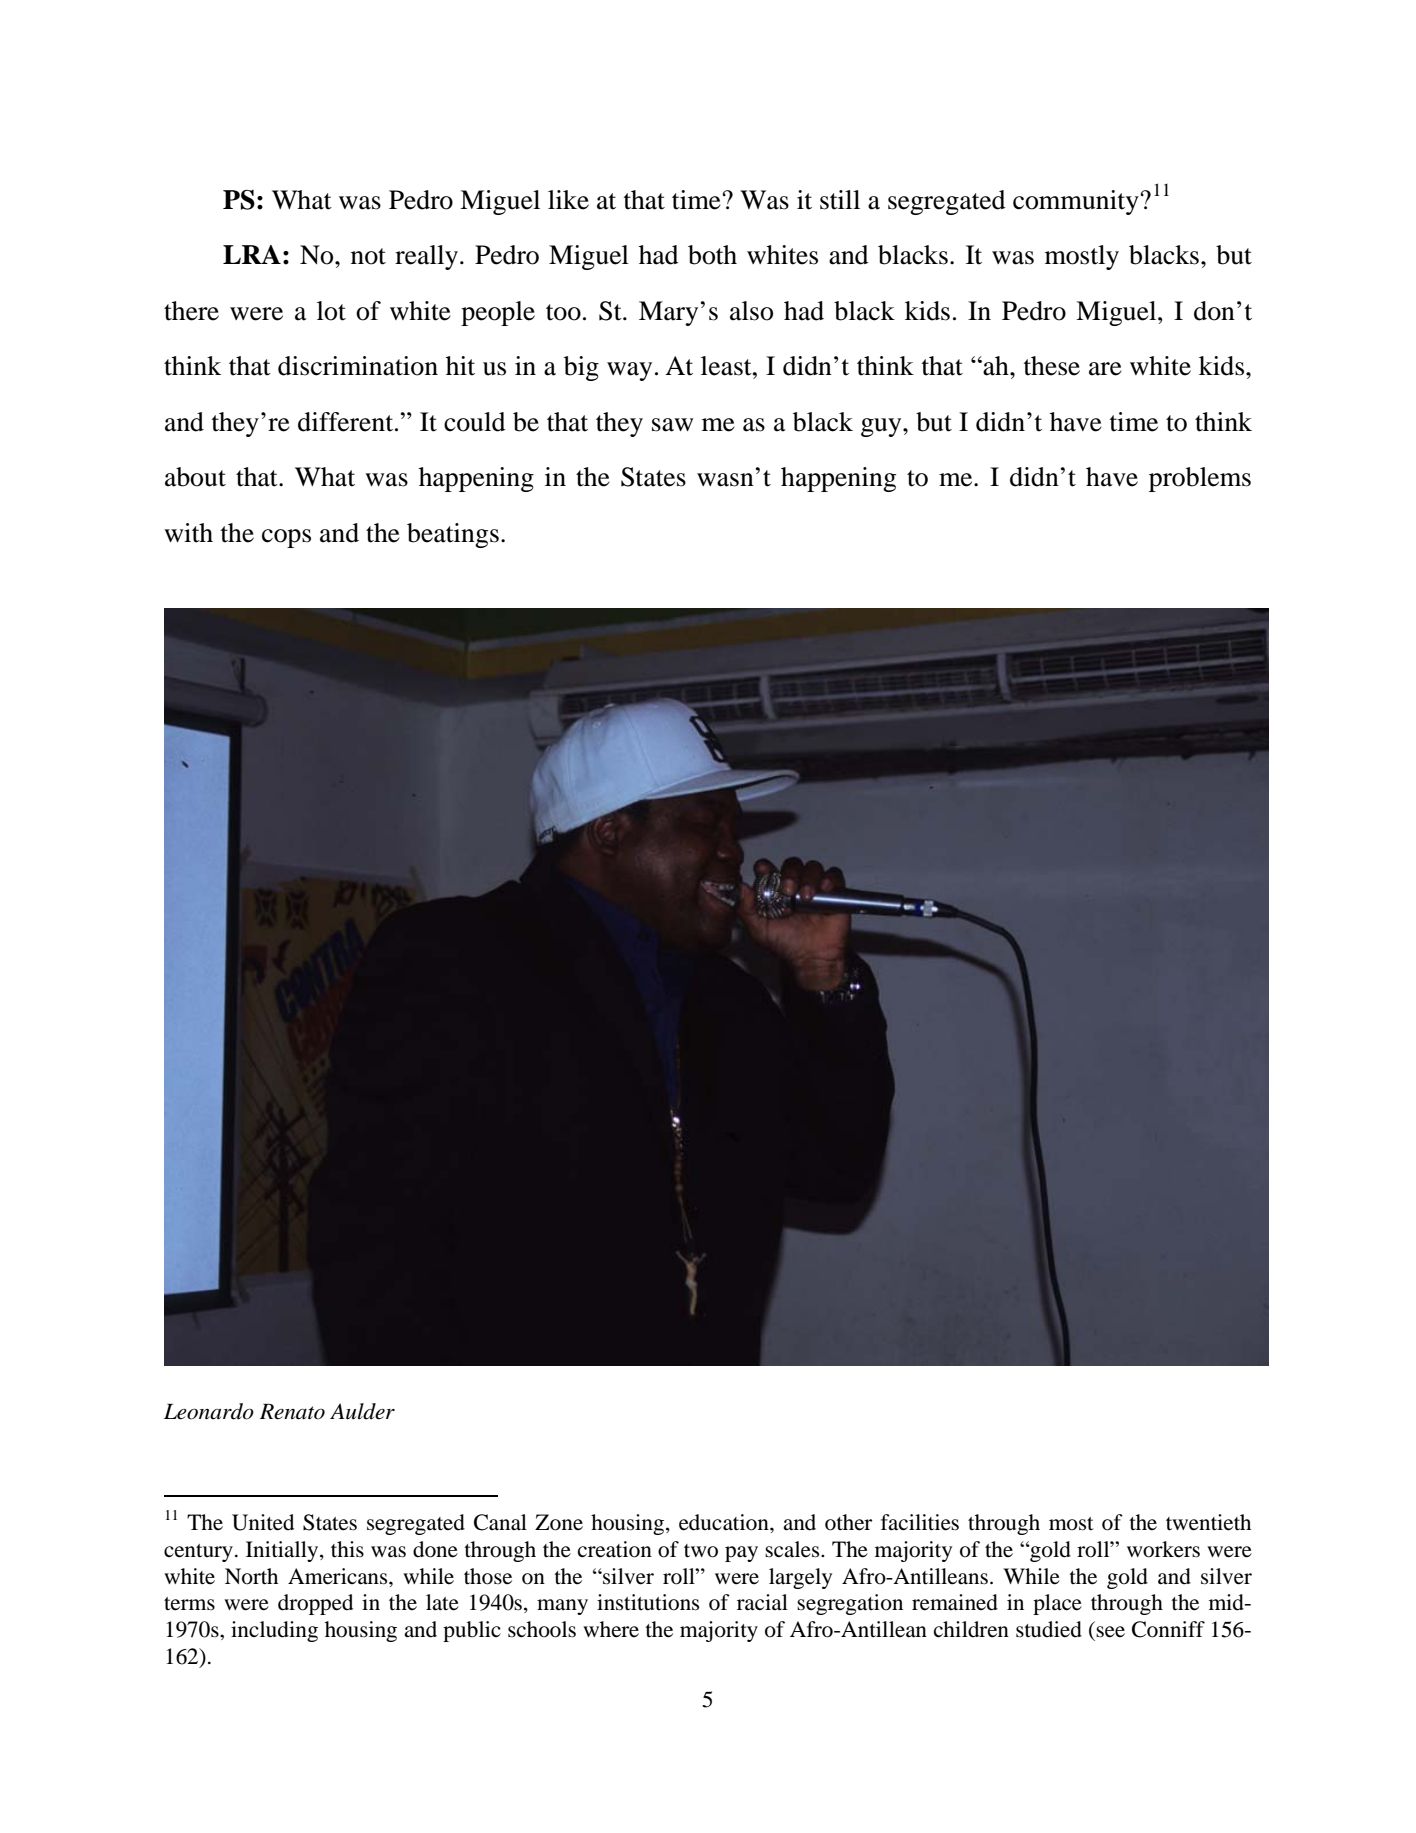  I want to click on institutions, so click(648, 1602).
